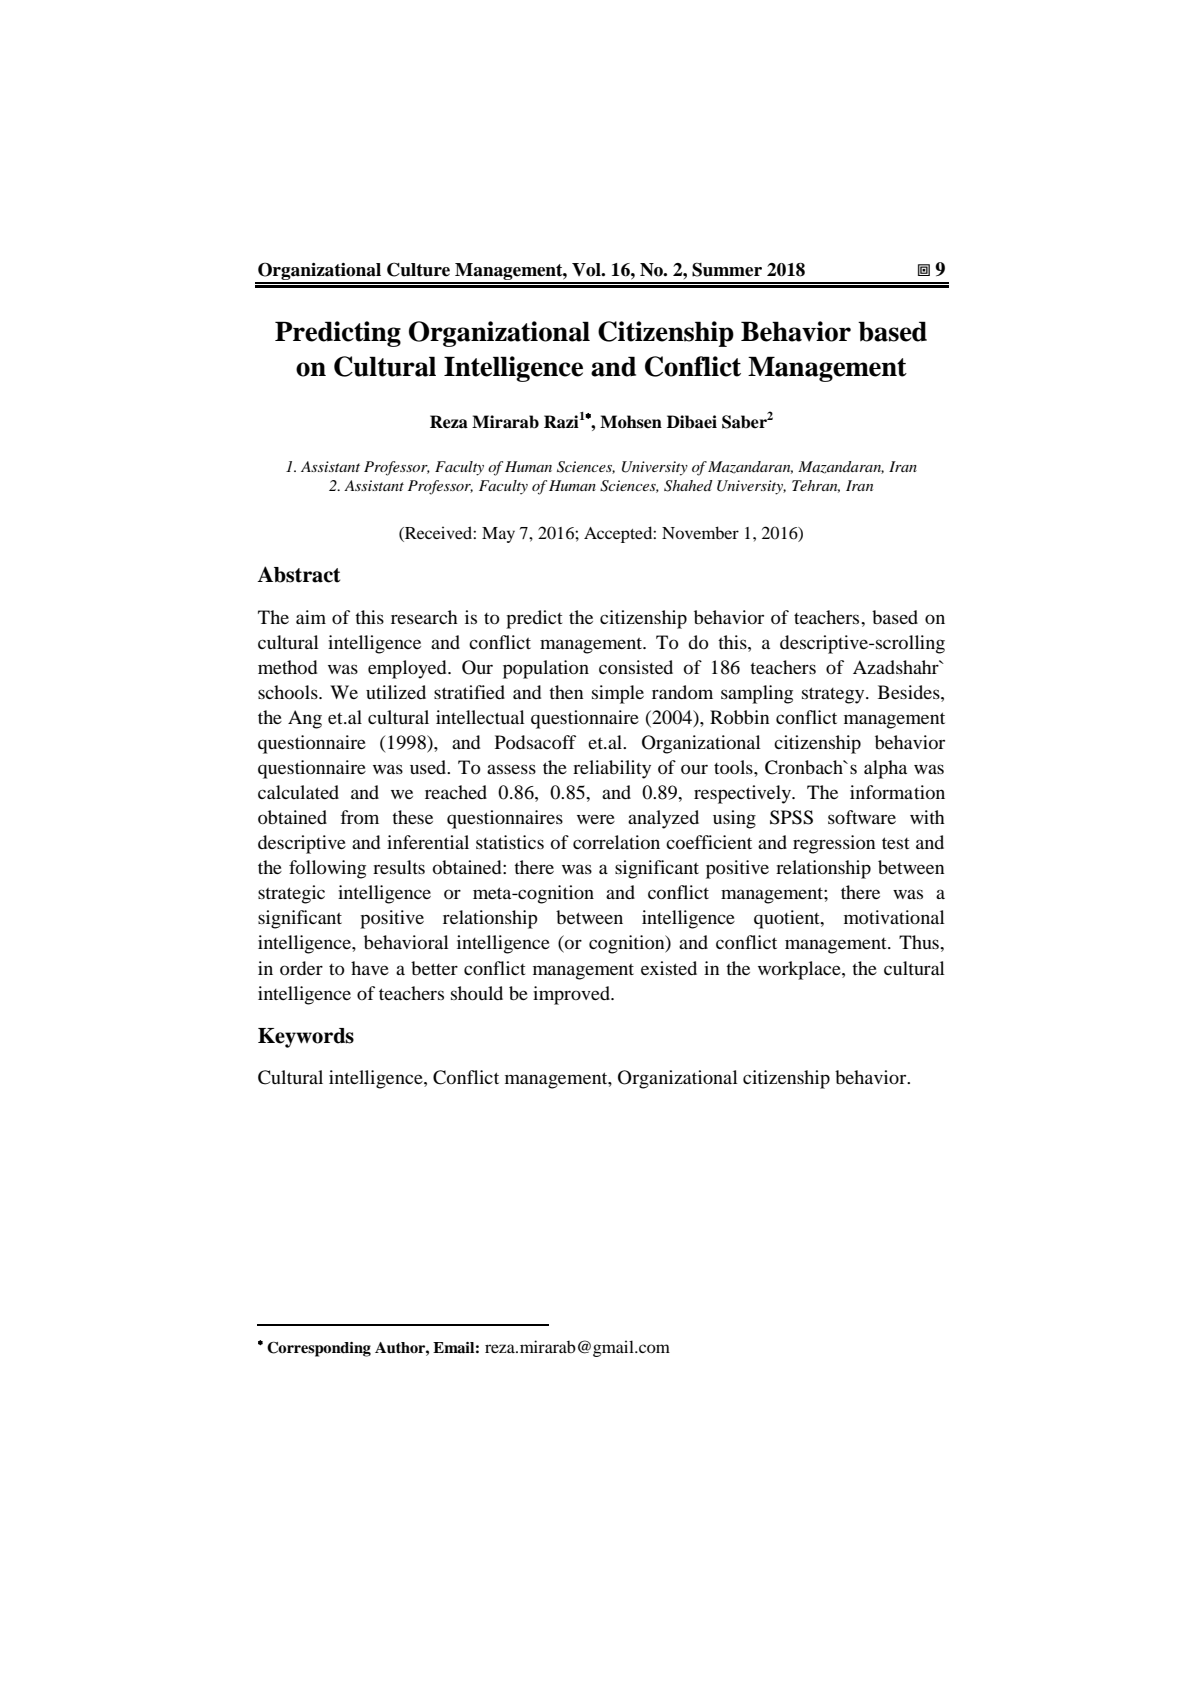  I want to click on consisted, so click(636, 667).
